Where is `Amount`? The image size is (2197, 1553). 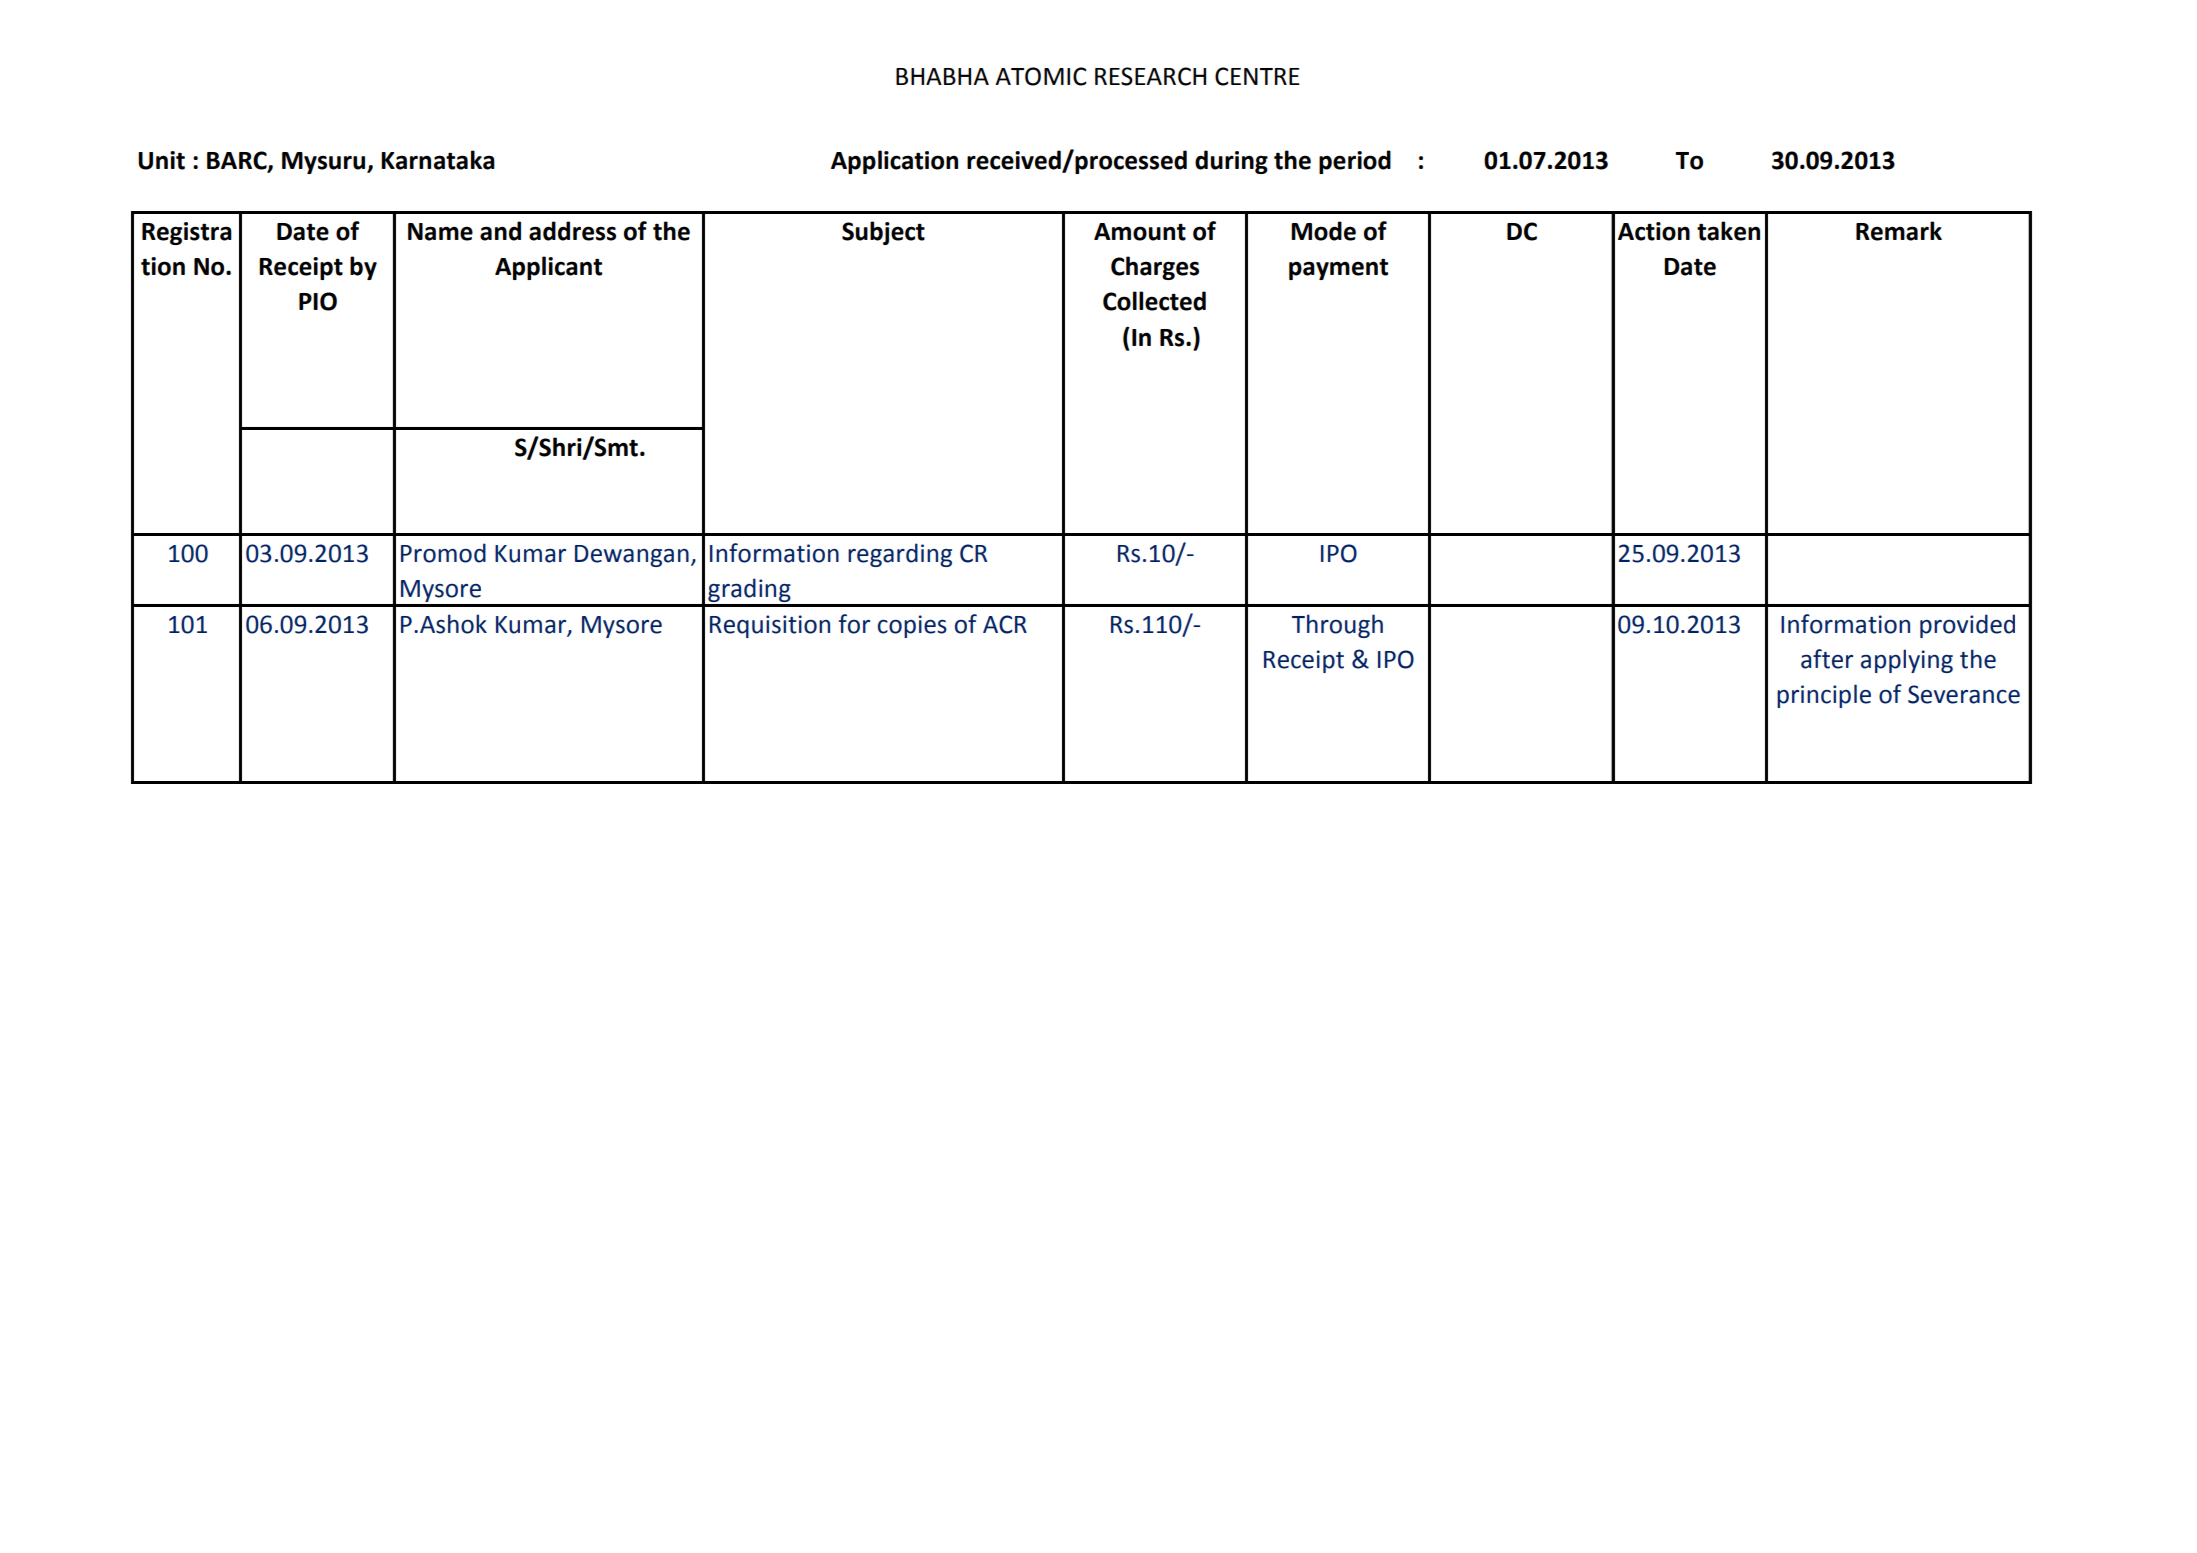
Amount is located at coordinates (1140, 232).
